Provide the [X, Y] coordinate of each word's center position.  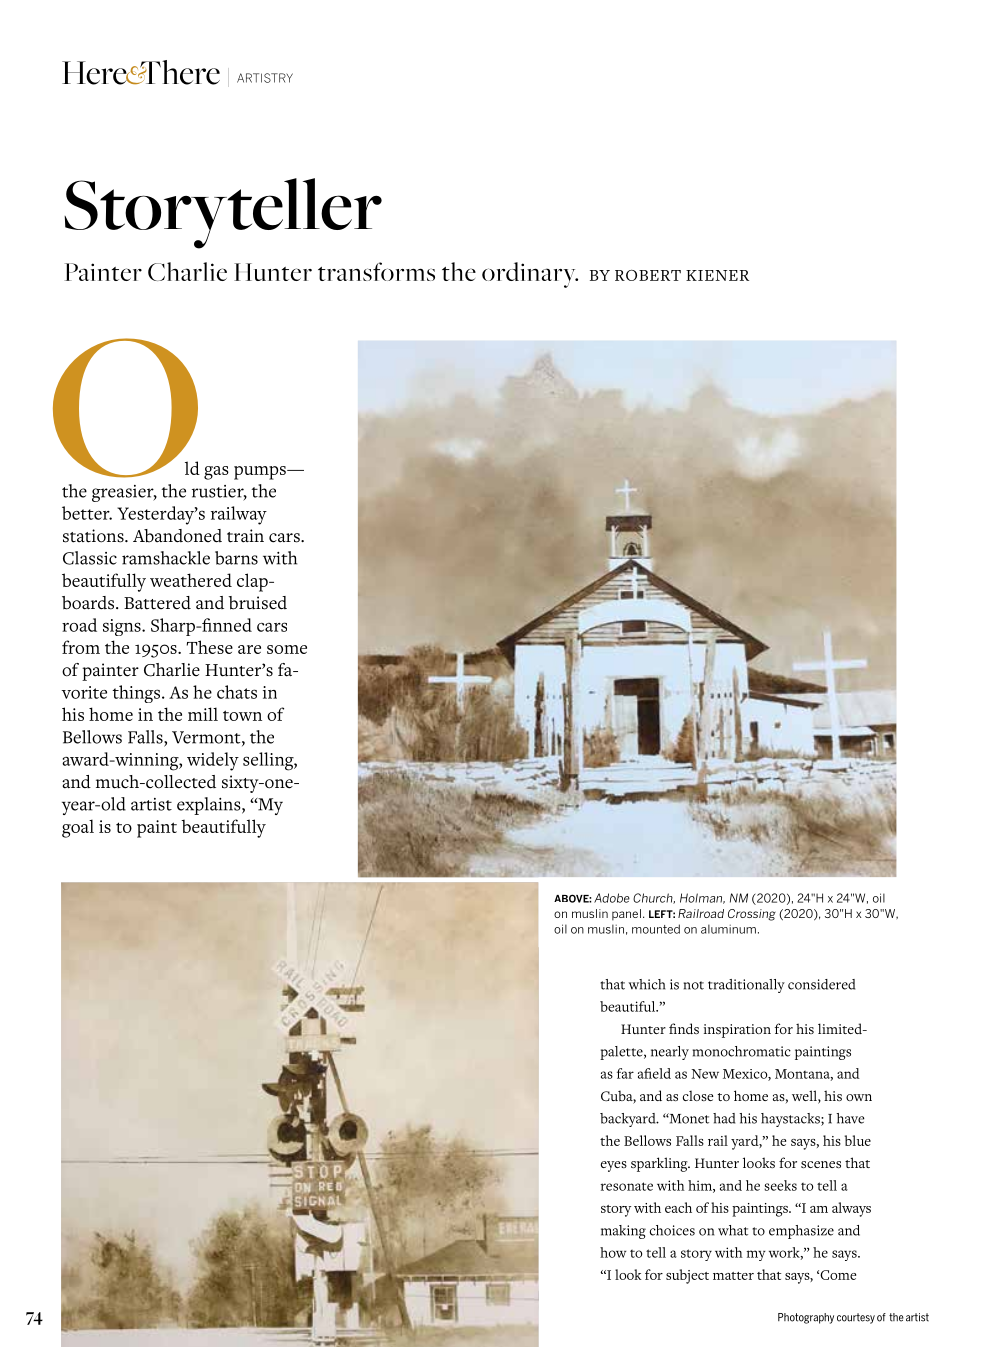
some [287, 649]
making [623, 1232]
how [613, 1252]
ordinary [530, 275]
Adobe [612, 898]
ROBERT [648, 275]
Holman [702, 898]
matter [733, 1276]
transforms [376, 271]
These [210, 647]
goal [78, 828]
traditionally [746, 986]
